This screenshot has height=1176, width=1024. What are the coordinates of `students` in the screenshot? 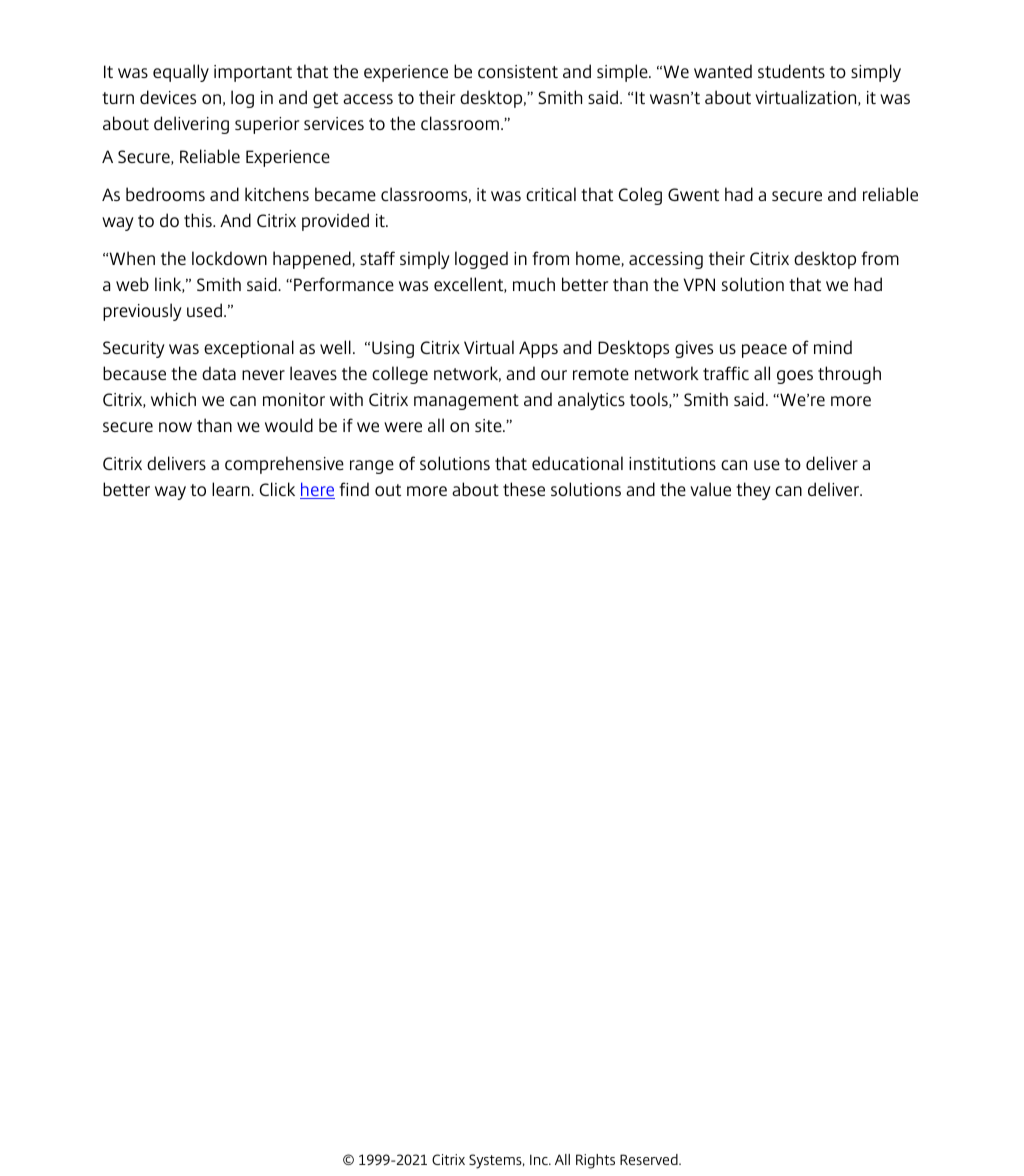 It's located at (791, 71).
